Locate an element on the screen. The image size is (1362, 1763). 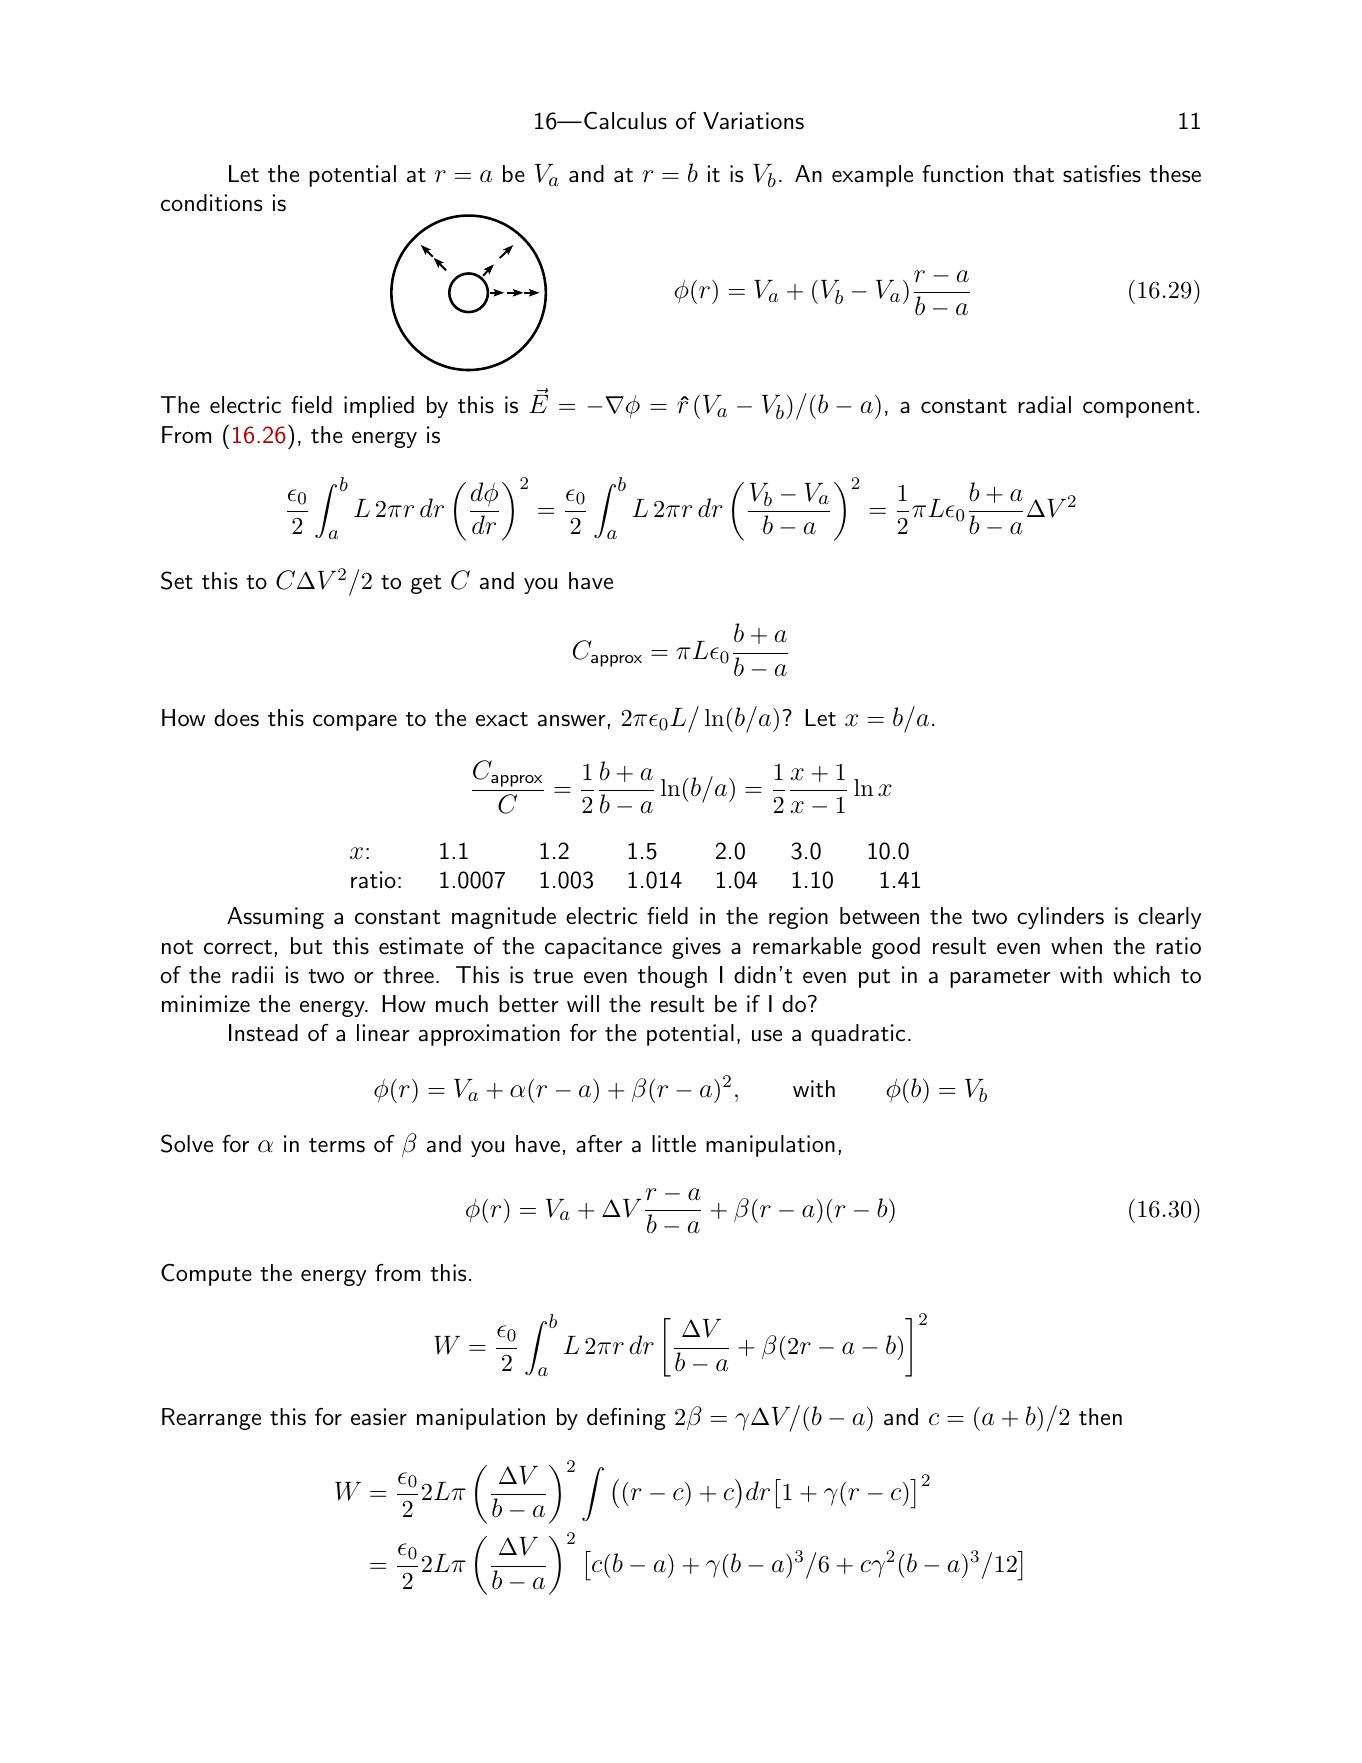
but is located at coordinates (306, 946).
